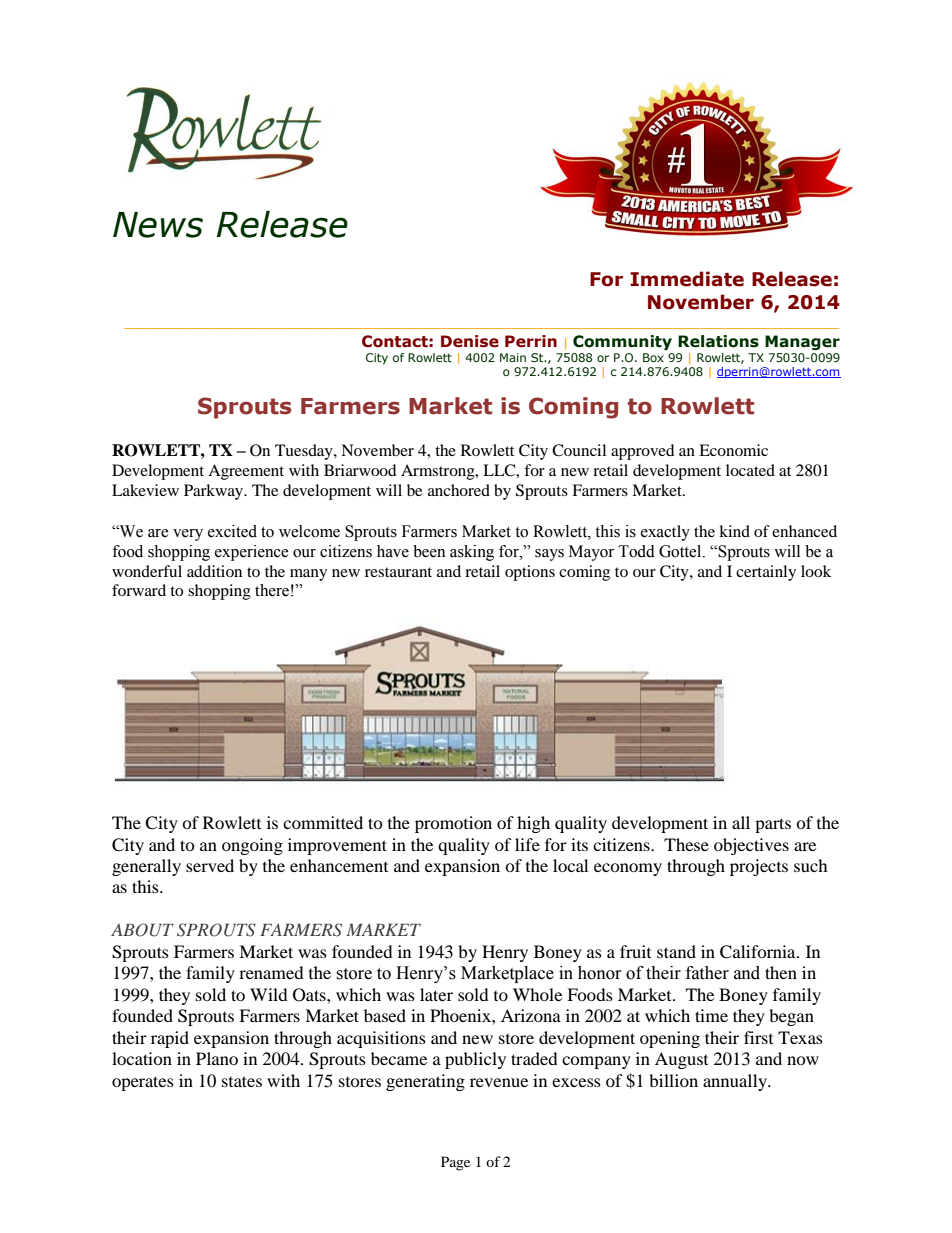  Describe the element at coordinates (470, 341) in the image. I see `Denise` at that location.
